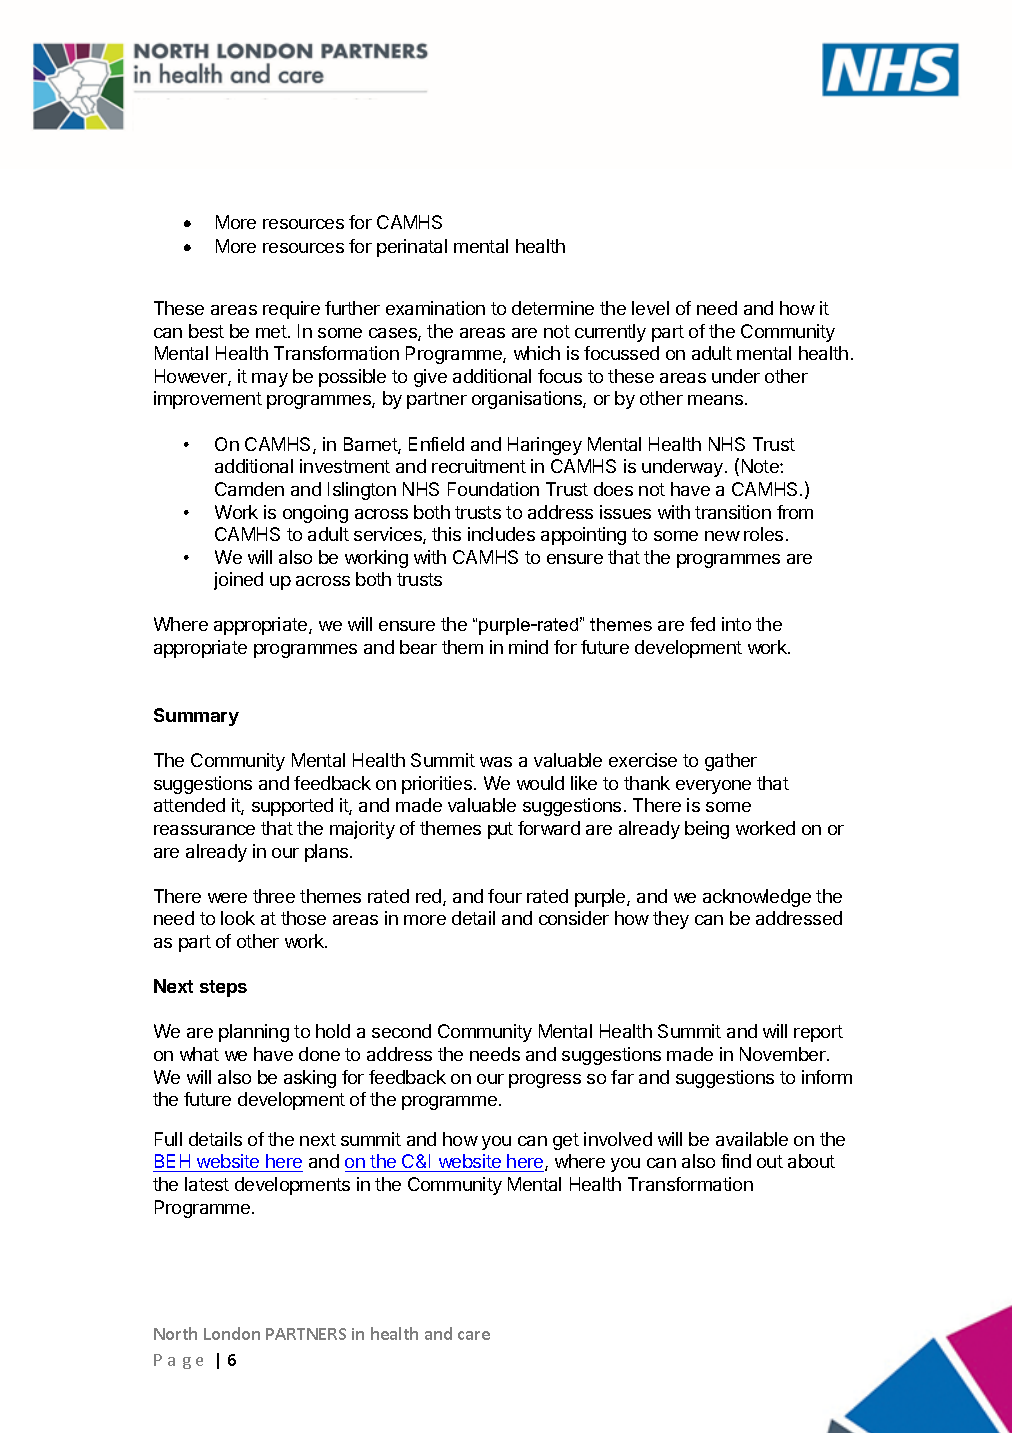 The image size is (1012, 1433). What do you see at coordinates (784, 1054) in the screenshot?
I see `November` at bounding box center [784, 1054].
